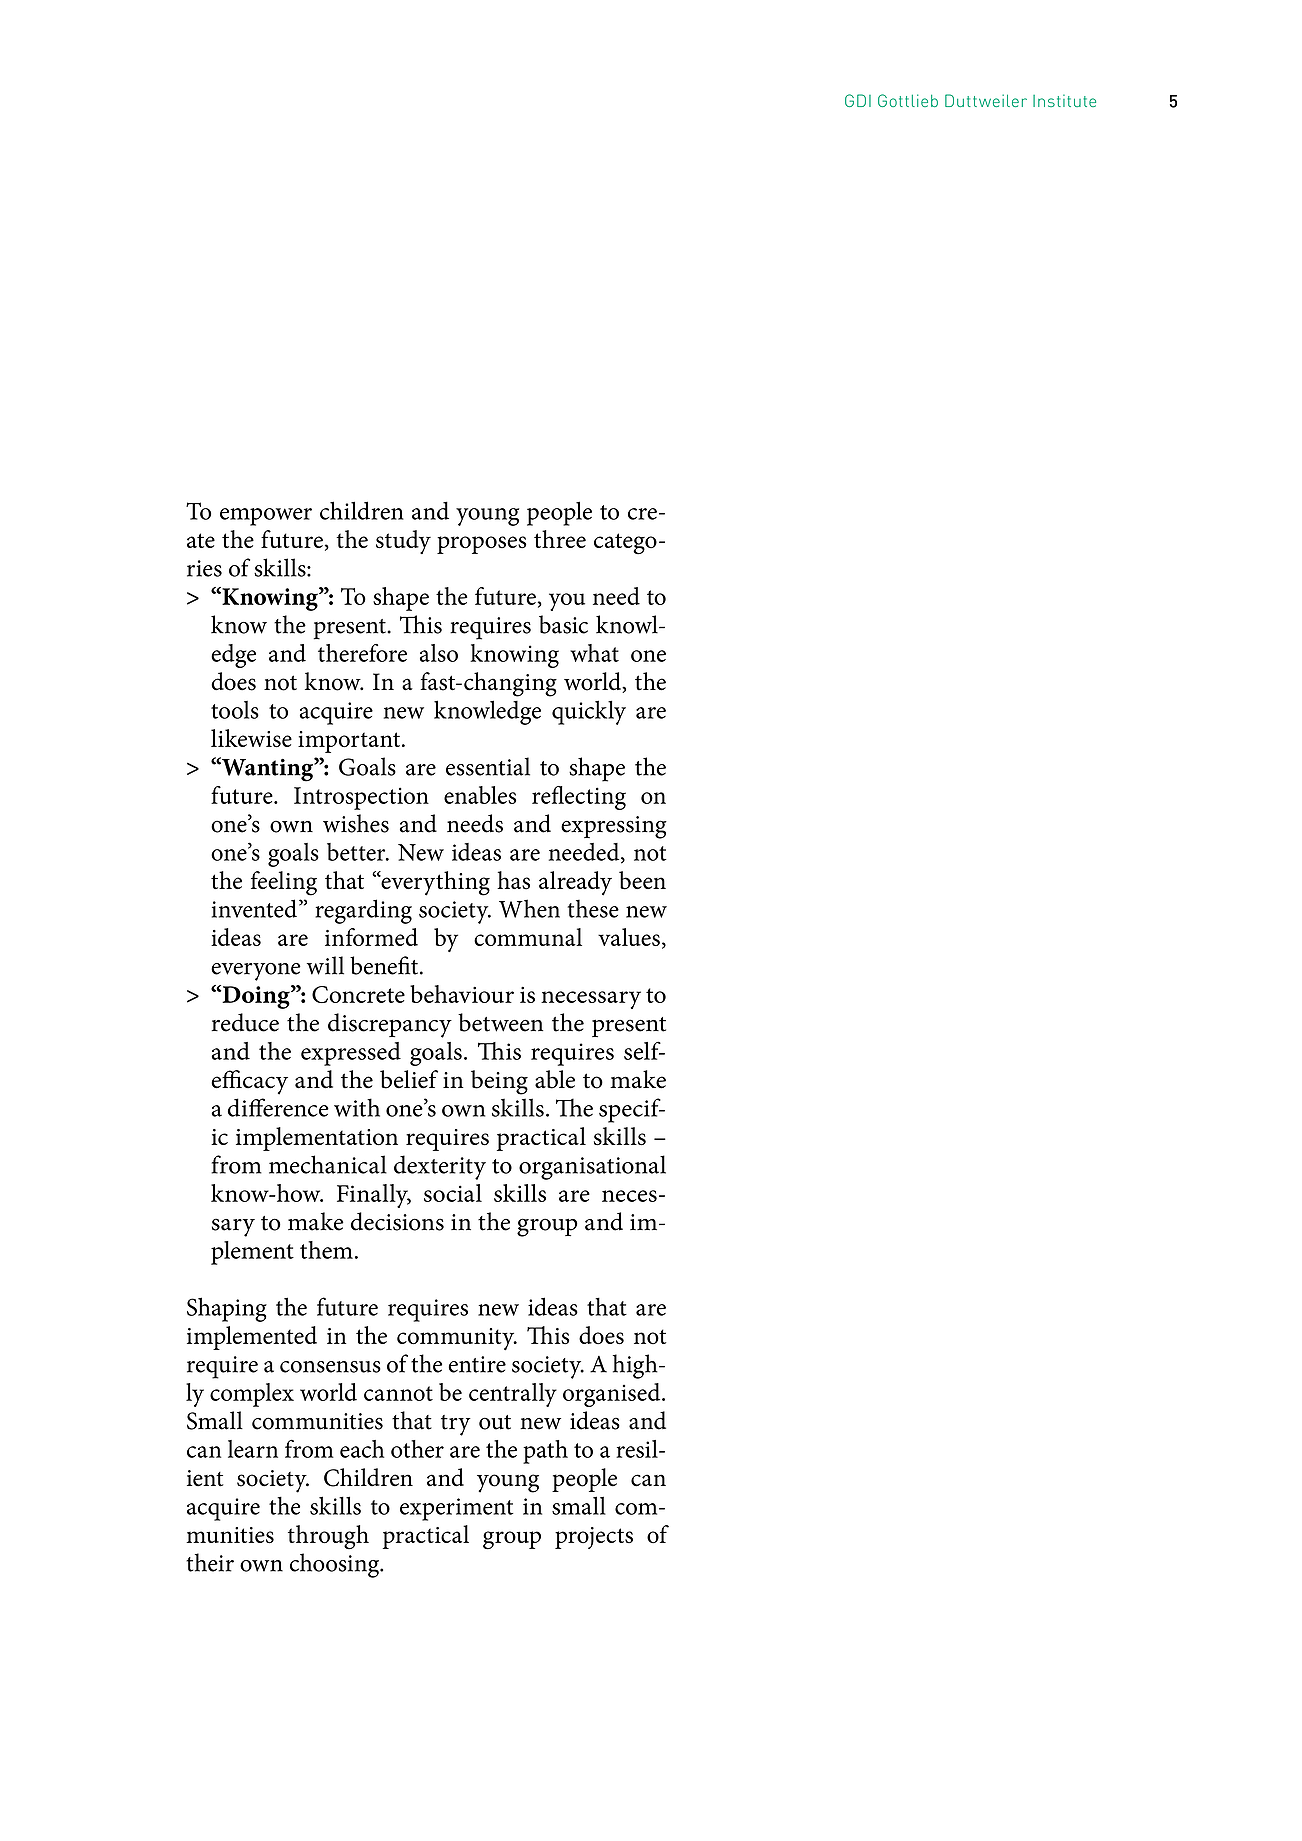 The height and width of the image is (1841, 1302). What do you see at coordinates (613, 1395) in the image?
I see `organised` at bounding box center [613, 1395].
